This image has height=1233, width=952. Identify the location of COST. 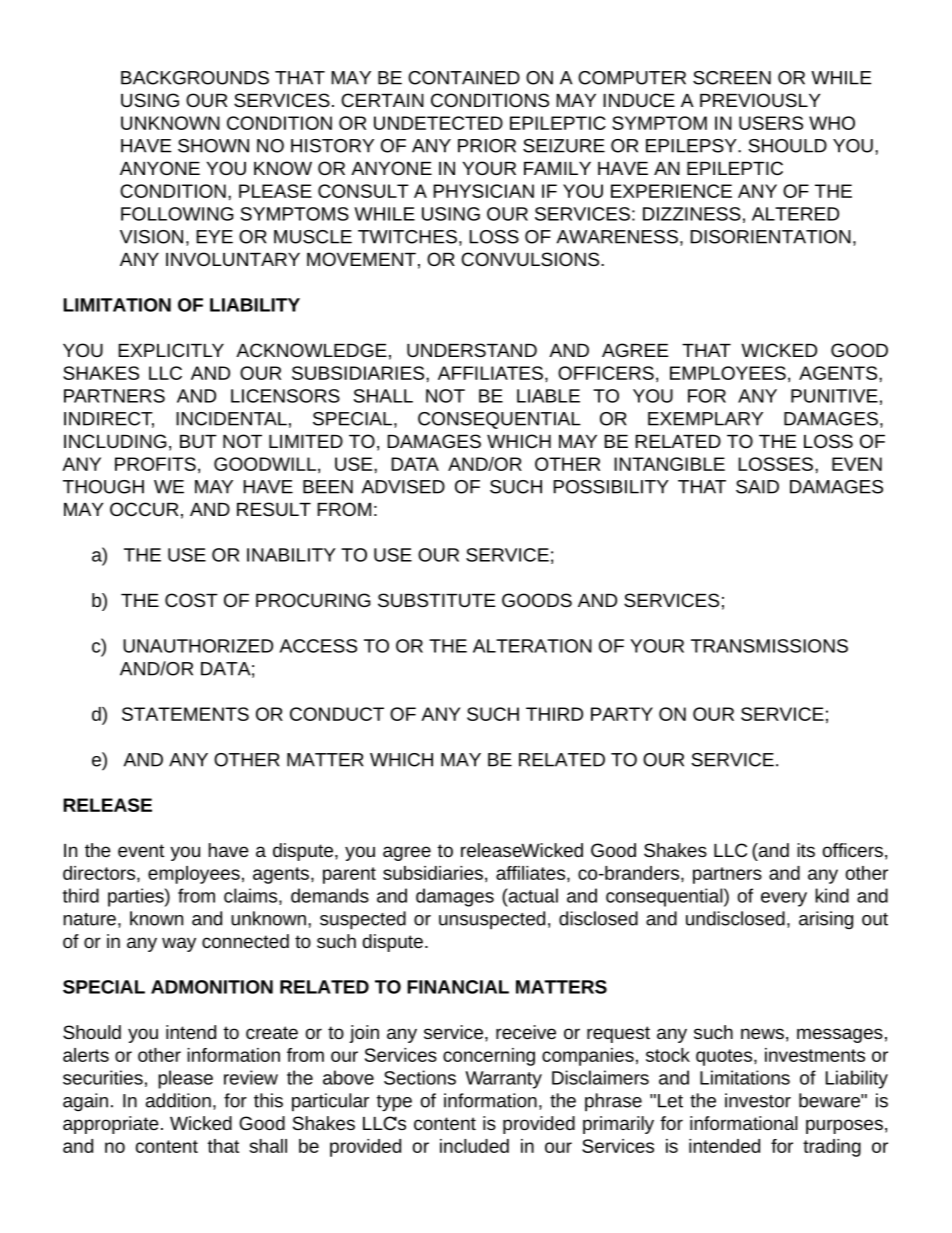
(191, 600).
